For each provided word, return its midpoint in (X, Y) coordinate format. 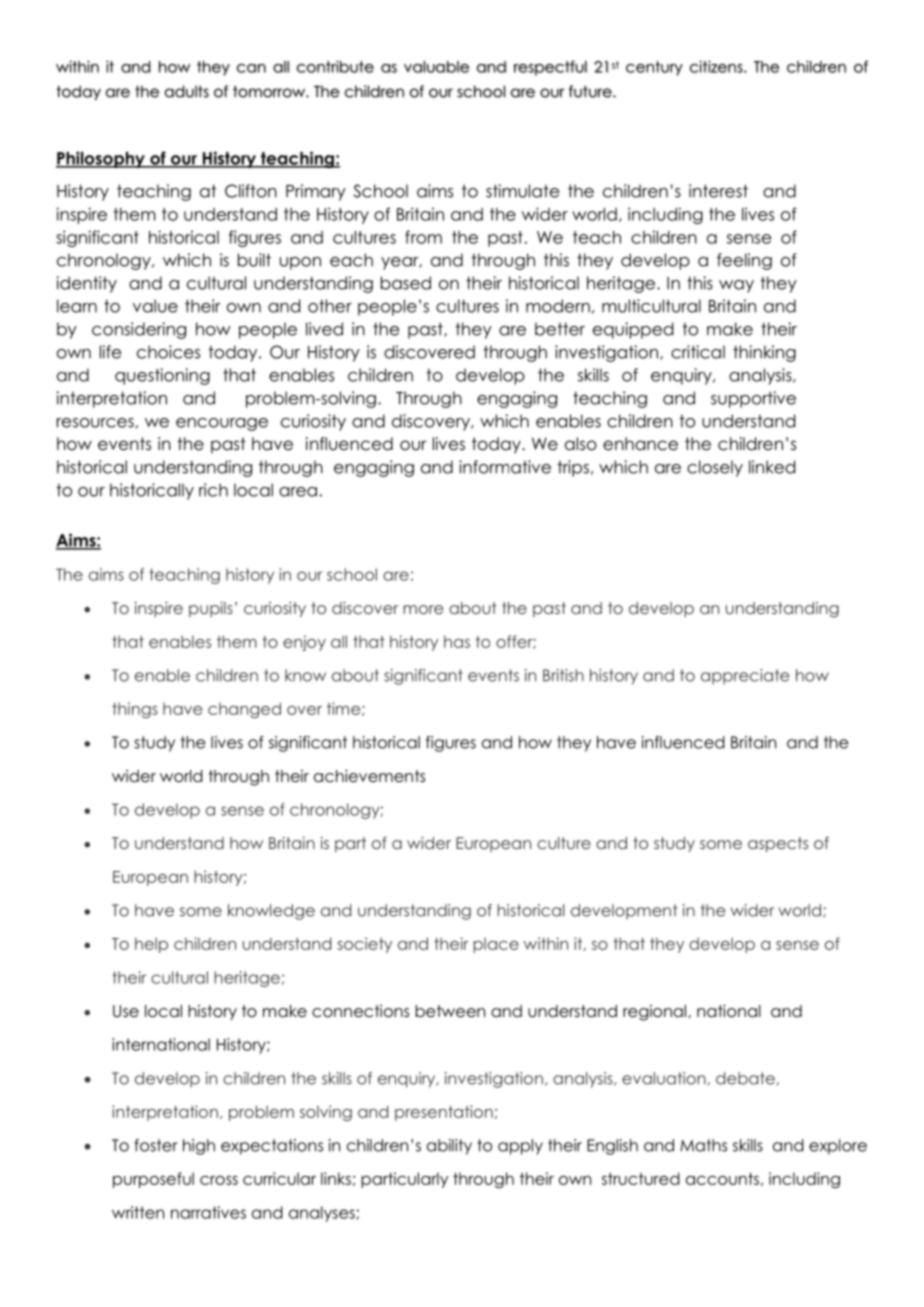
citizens (717, 66)
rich (213, 490)
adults (187, 91)
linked (772, 467)
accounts (722, 1178)
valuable (436, 67)
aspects (778, 844)
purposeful (153, 1180)
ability (449, 1147)
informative (505, 467)
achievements (369, 776)
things (135, 710)
